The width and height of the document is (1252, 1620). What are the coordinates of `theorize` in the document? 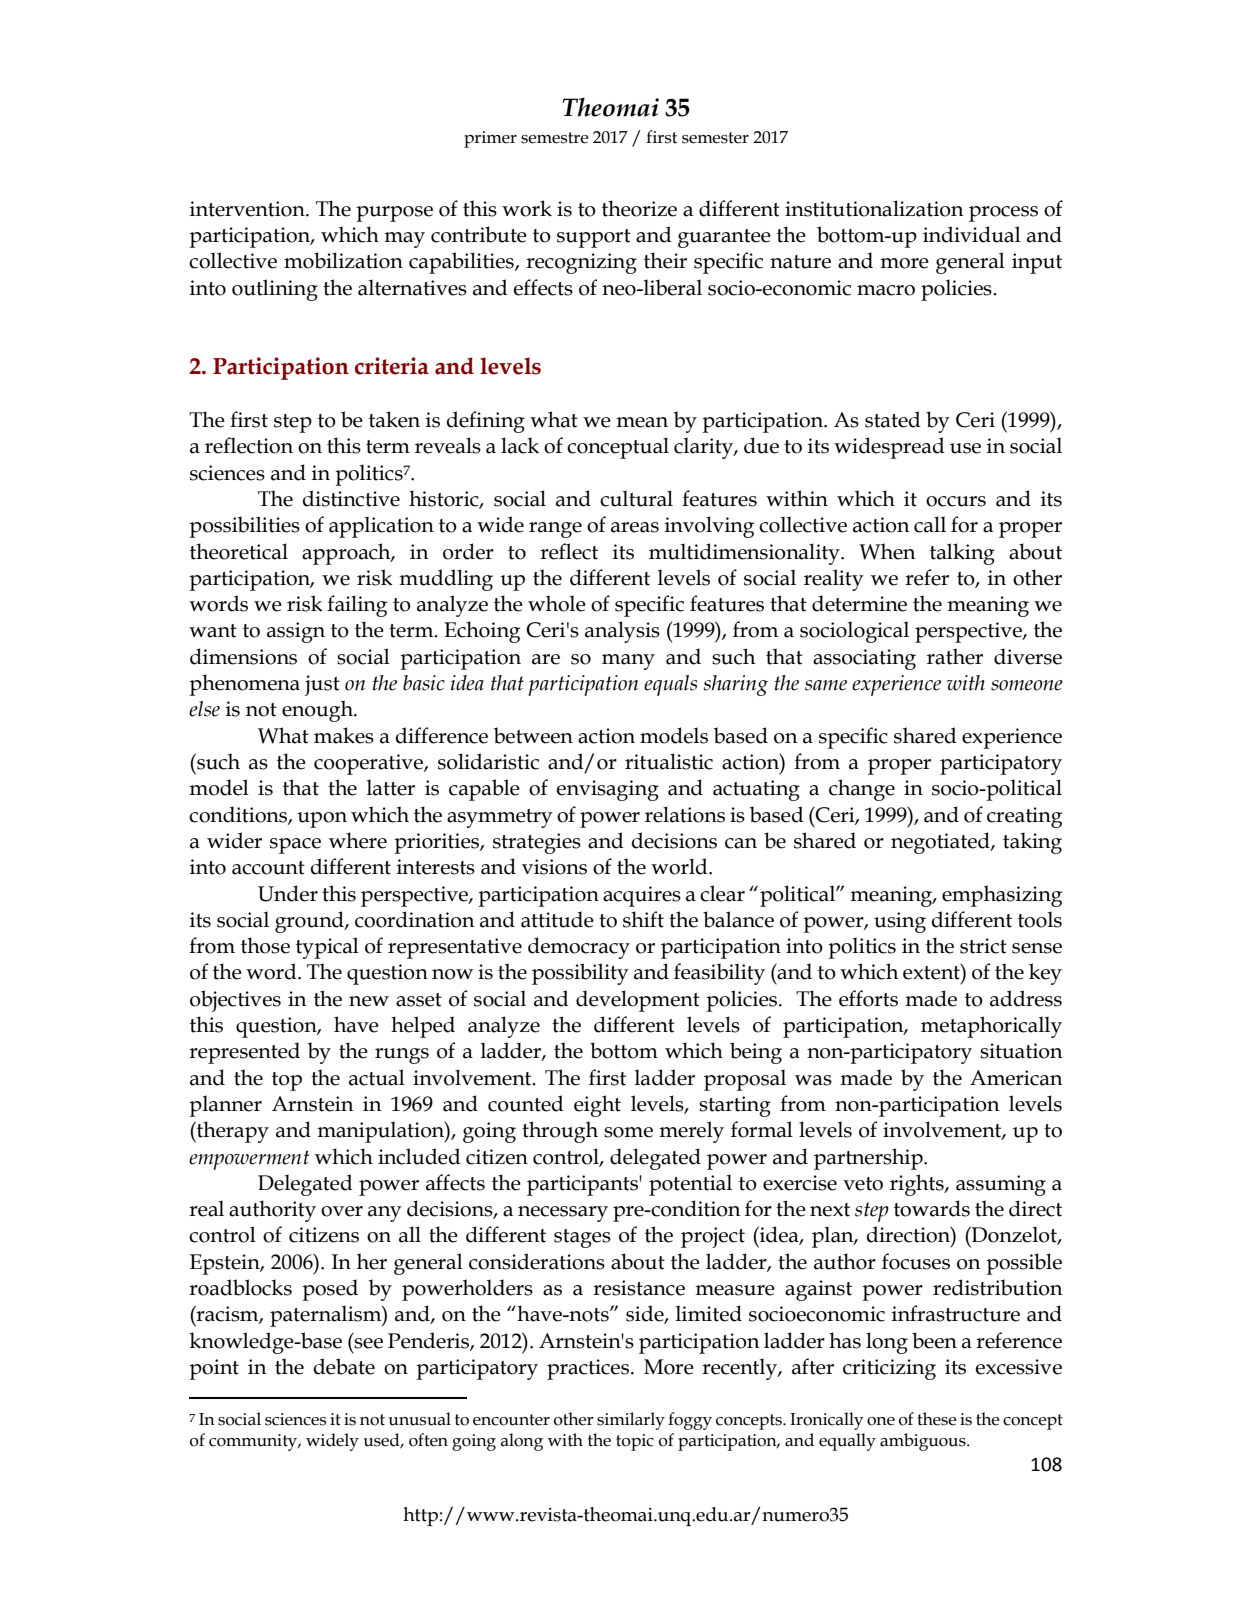 It's located at (639, 208).
